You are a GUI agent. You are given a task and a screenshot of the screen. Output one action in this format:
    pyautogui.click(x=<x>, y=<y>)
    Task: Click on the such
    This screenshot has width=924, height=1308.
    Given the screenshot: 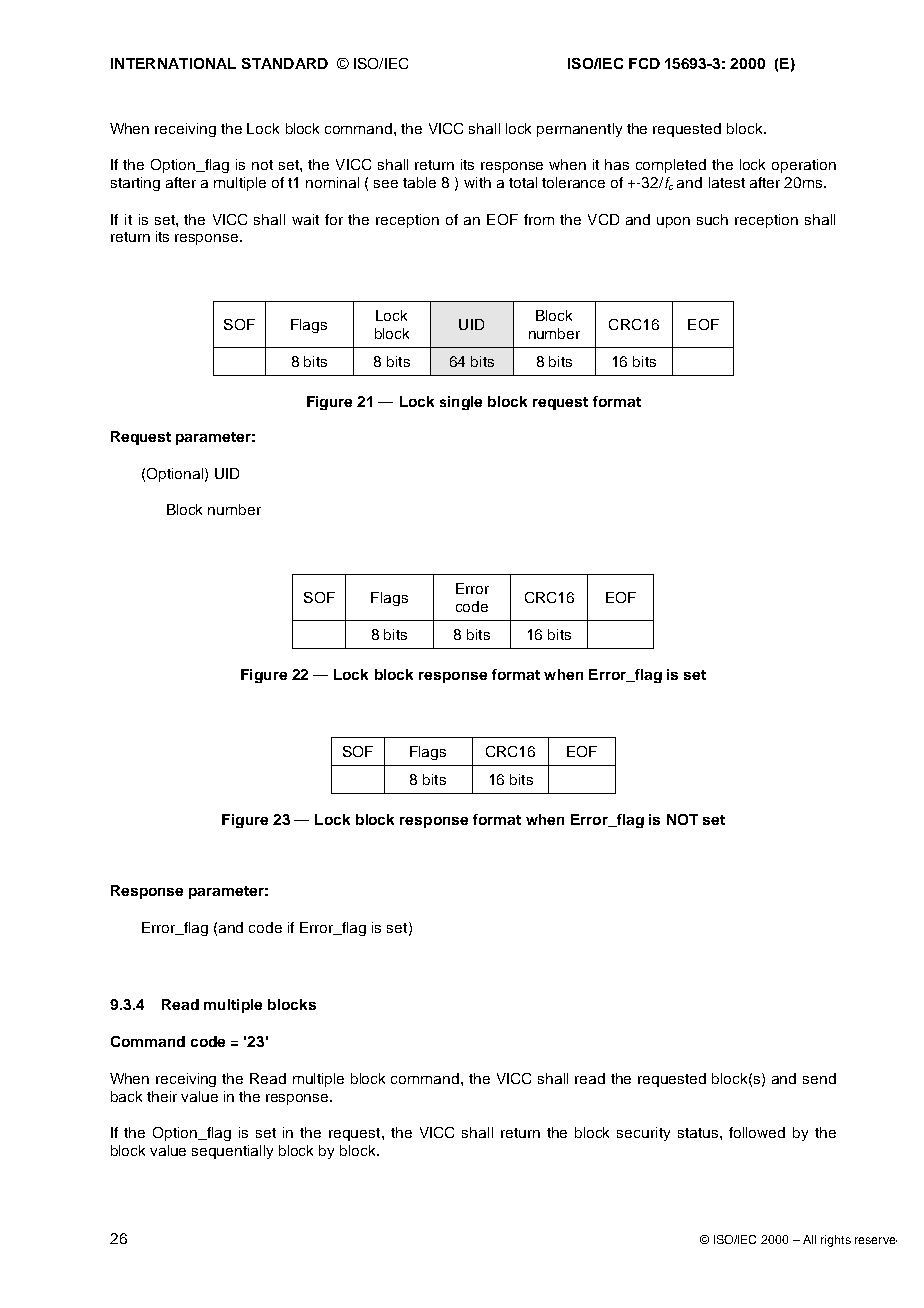 What is the action you would take?
    pyautogui.click(x=712, y=219)
